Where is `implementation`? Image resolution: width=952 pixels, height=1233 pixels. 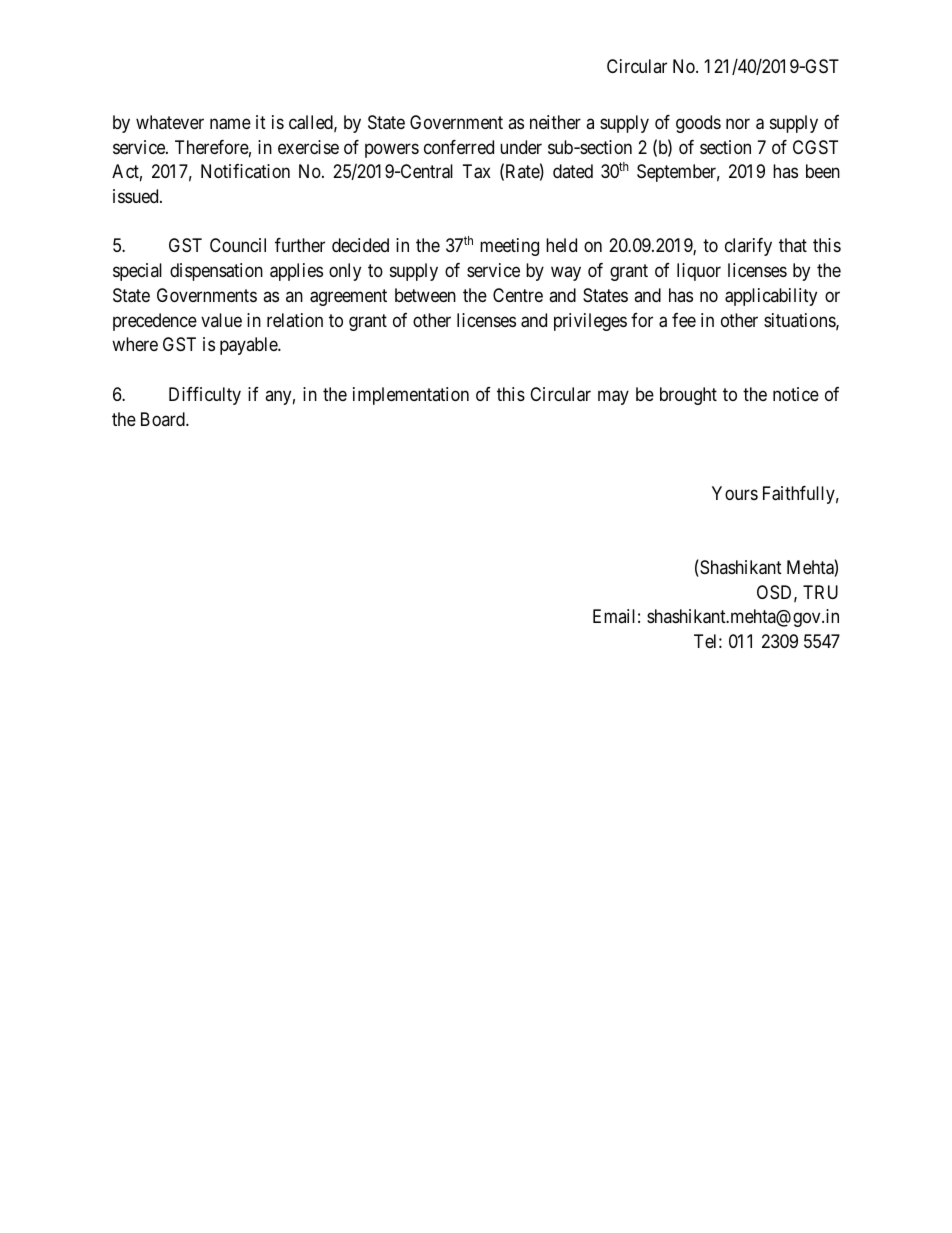
implementation is located at coordinates (411, 396).
